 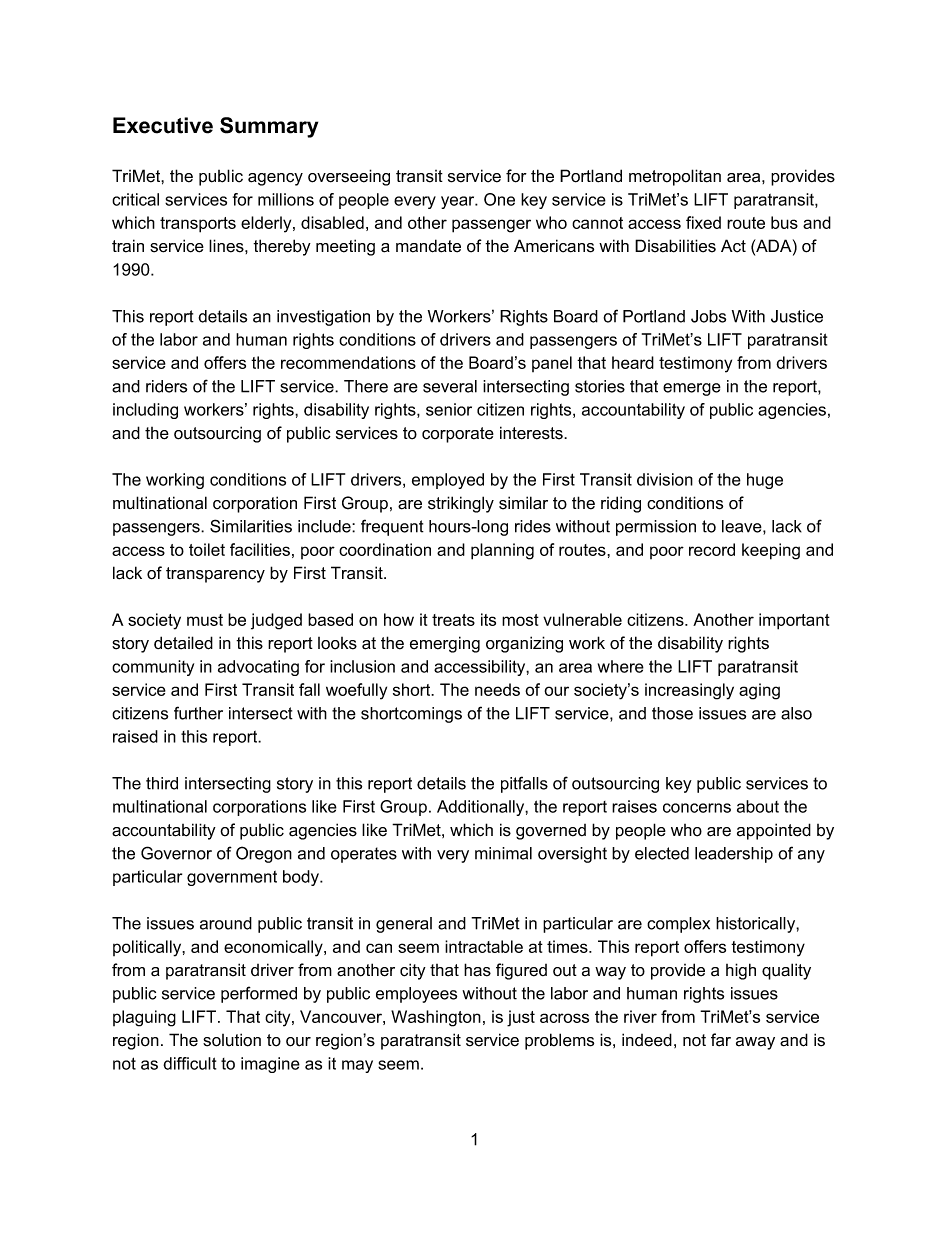 I want to click on metropolitan, so click(x=675, y=177).
